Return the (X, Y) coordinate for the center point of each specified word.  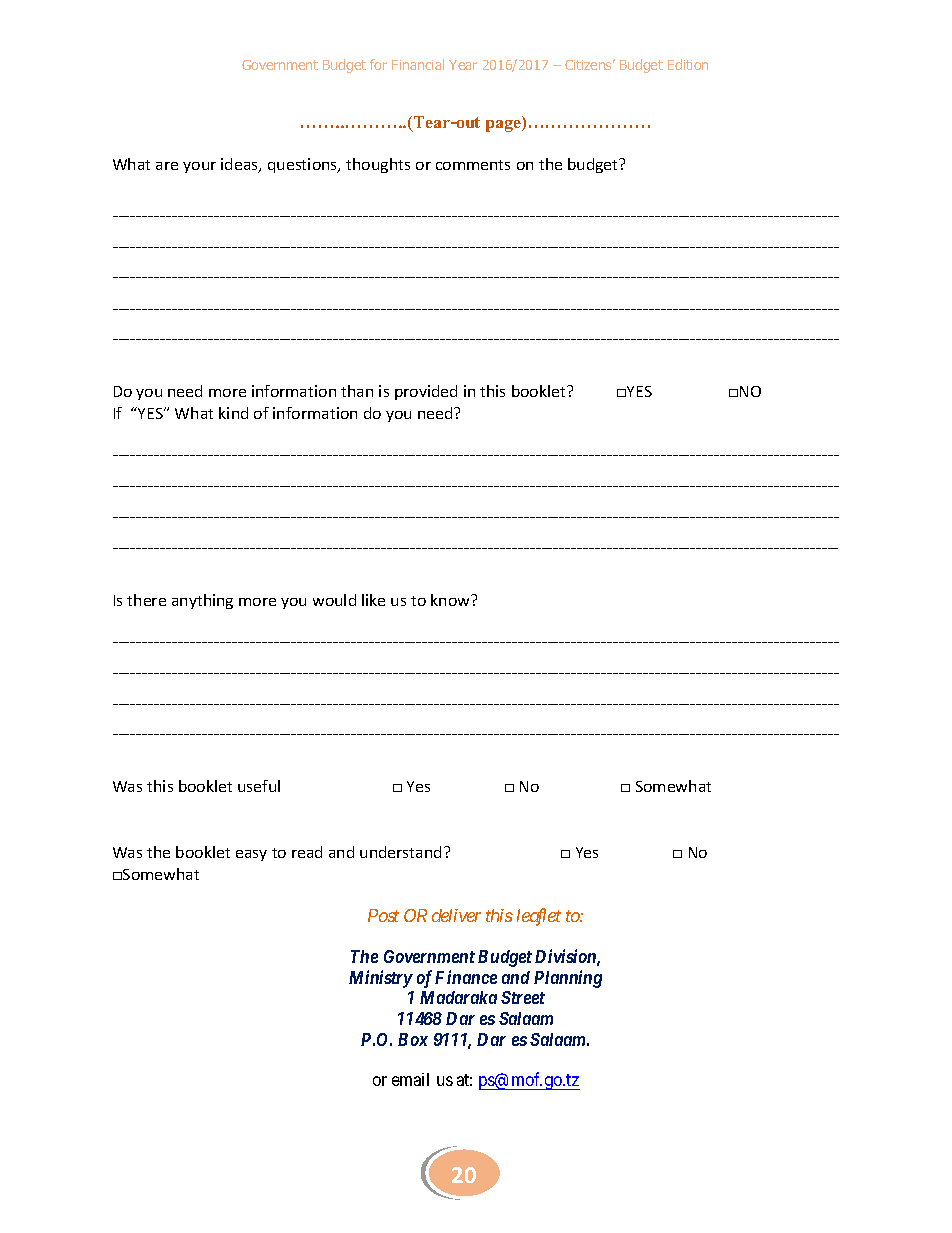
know (451, 600)
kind (233, 413)
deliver (456, 915)
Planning (568, 979)
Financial (418, 64)
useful (259, 786)
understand (400, 852)
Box (413, 1039)
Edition (688, 64)
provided (426, 392)
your (199, 167)
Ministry (381, 979)
